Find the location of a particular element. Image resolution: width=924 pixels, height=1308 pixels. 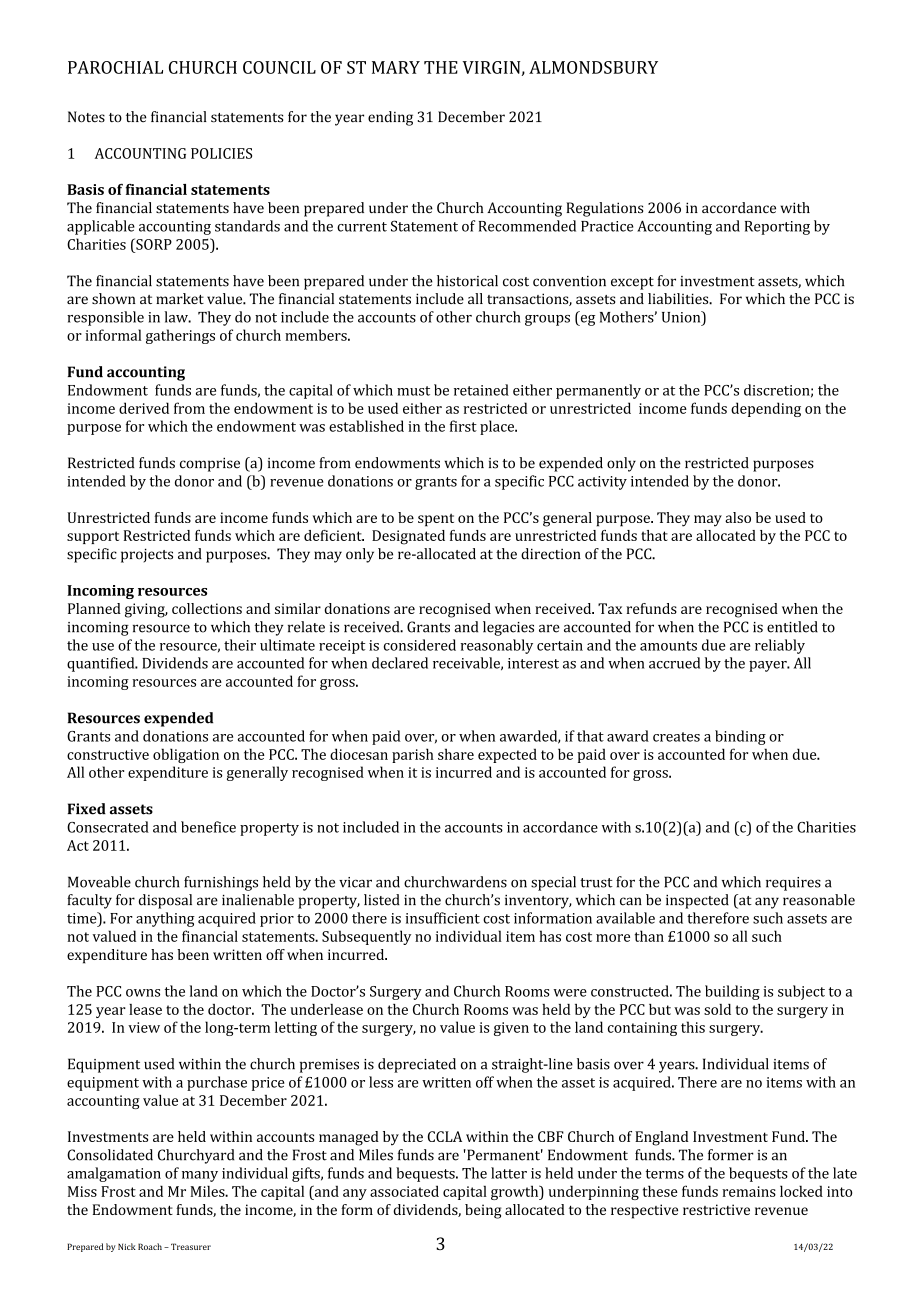

anything is located at coordinates (165, 919).
